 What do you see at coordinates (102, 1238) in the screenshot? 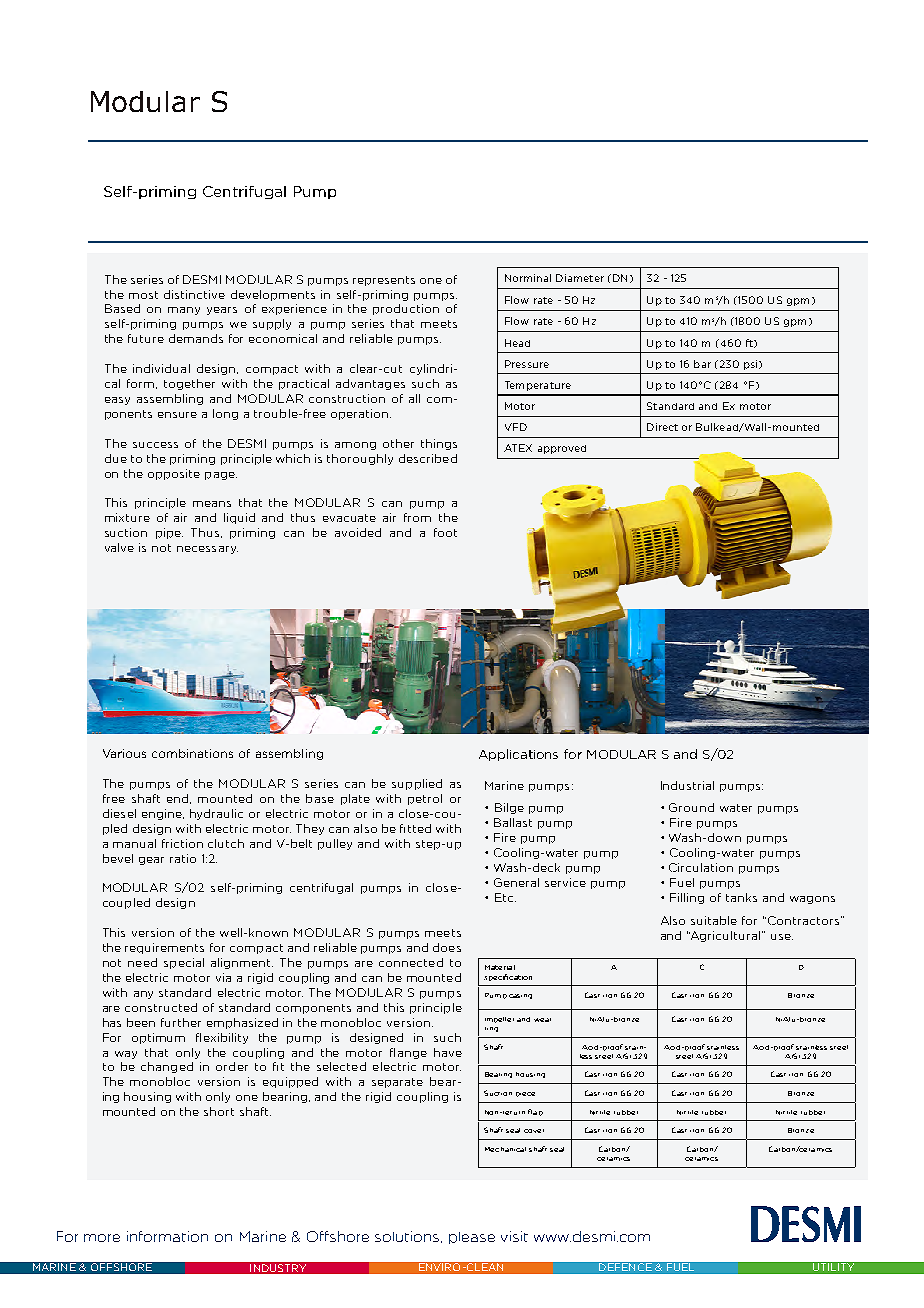
I see `more` at bounding box center [102, 1238].
